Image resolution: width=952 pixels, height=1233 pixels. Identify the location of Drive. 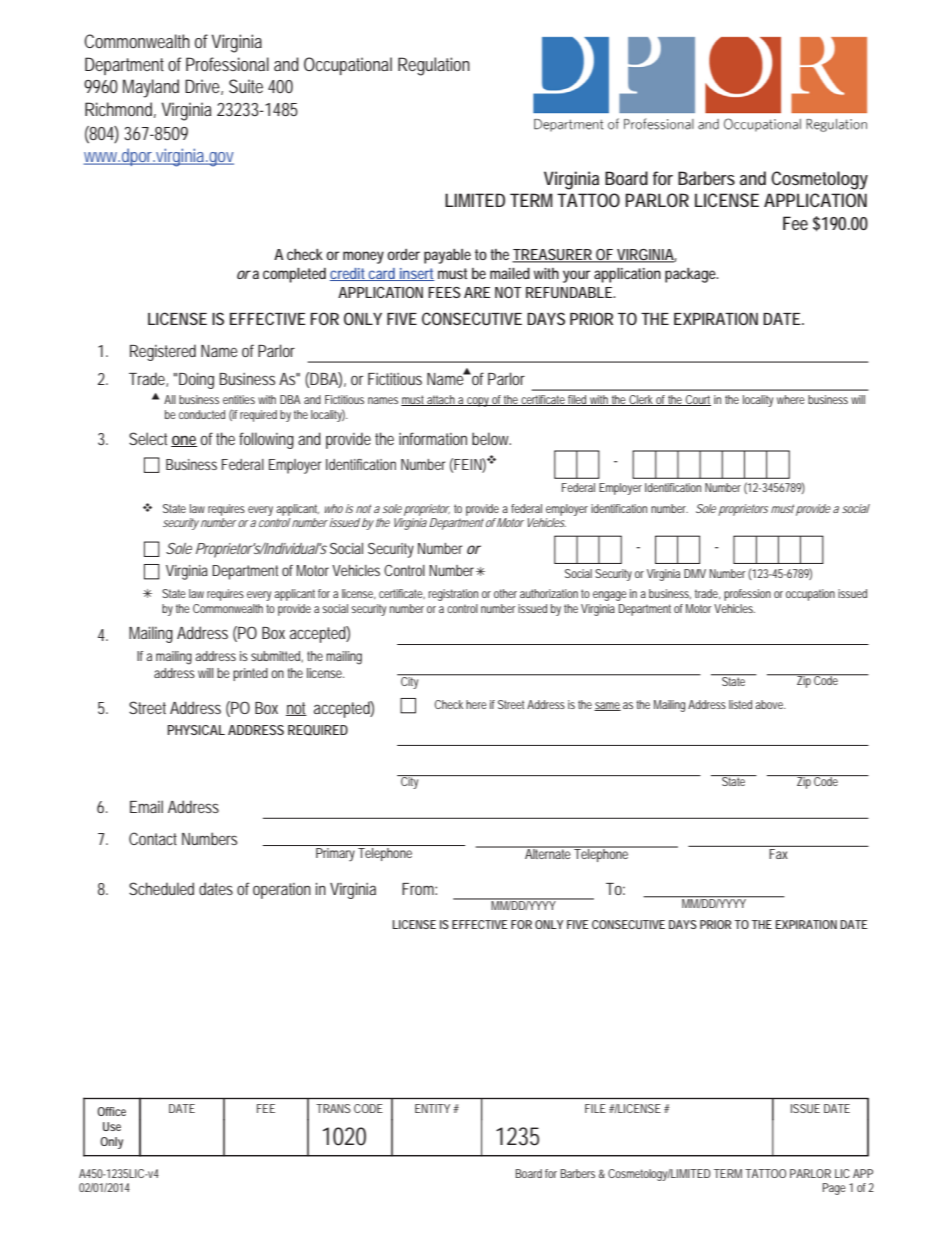
(204, 87).
